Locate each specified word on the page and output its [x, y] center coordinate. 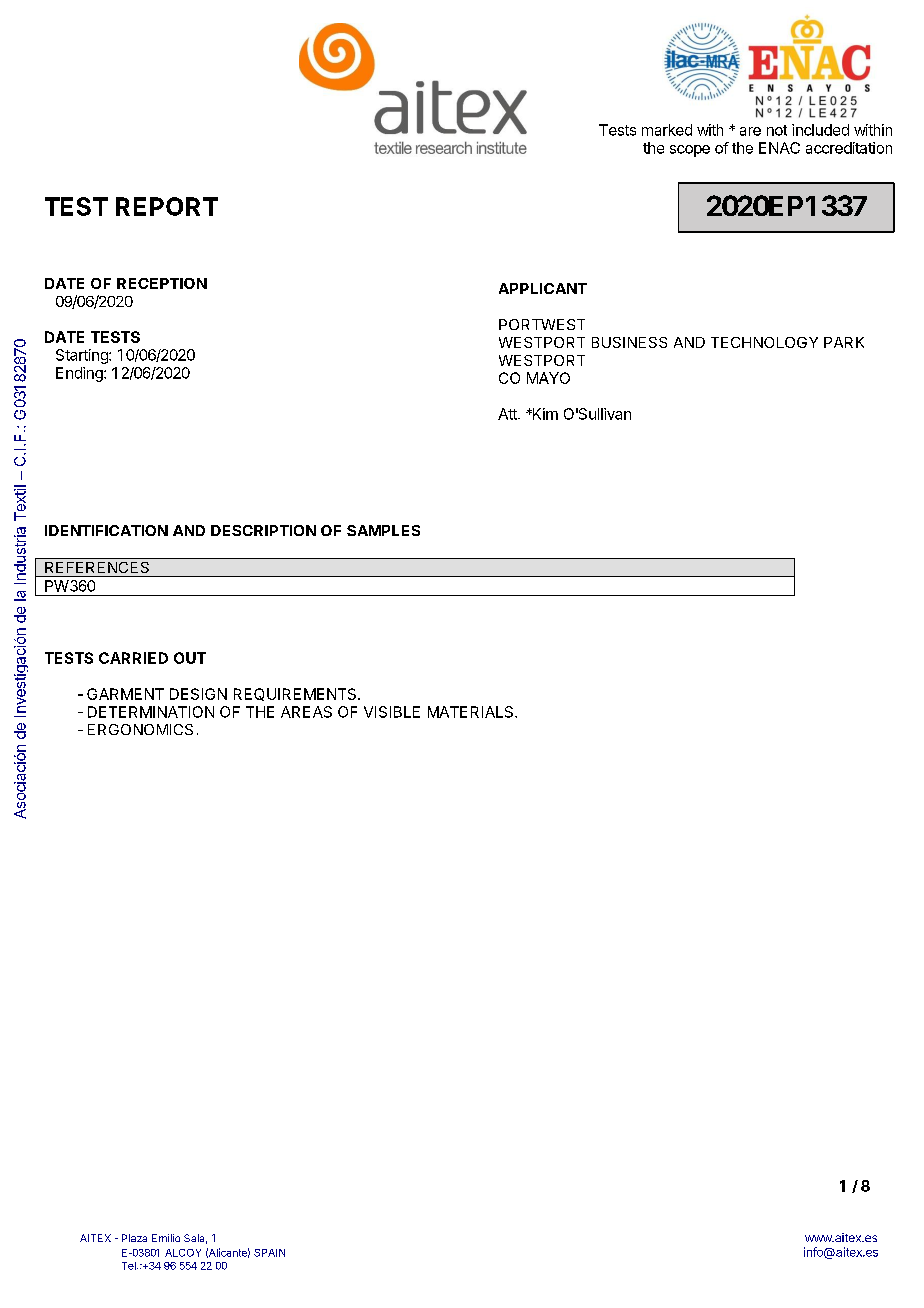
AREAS [306, 712]
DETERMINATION [151, 712]
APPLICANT [543, 288]
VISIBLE [392, 712]
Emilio [166, 1238]
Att [508, 414]
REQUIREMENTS [296, 694]
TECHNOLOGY [764, 342]
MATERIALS [472, 712]
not [777, 130]
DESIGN [198, 694]
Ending [80, 374]
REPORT [167, 206]
